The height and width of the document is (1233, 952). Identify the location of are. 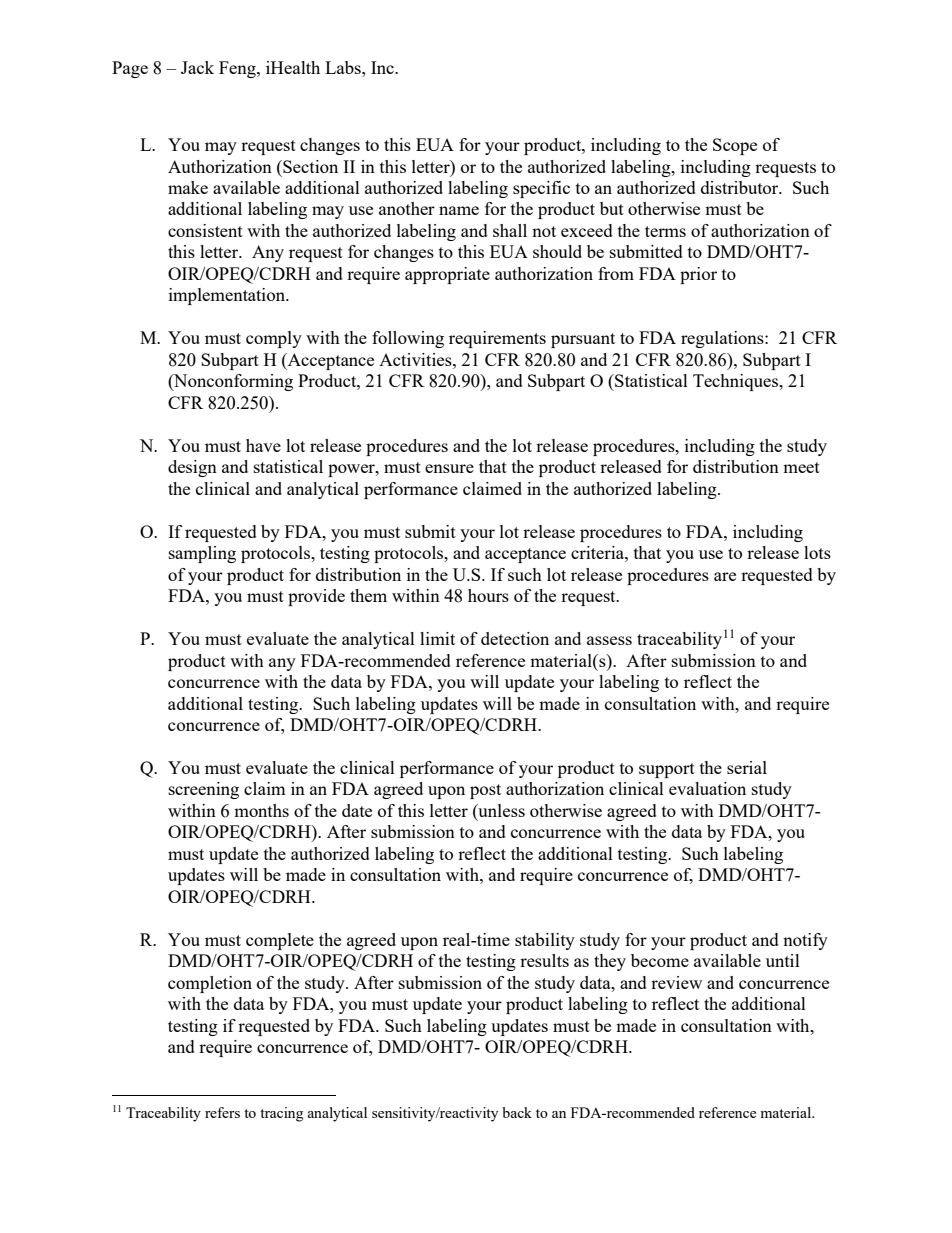
(725, 576).
